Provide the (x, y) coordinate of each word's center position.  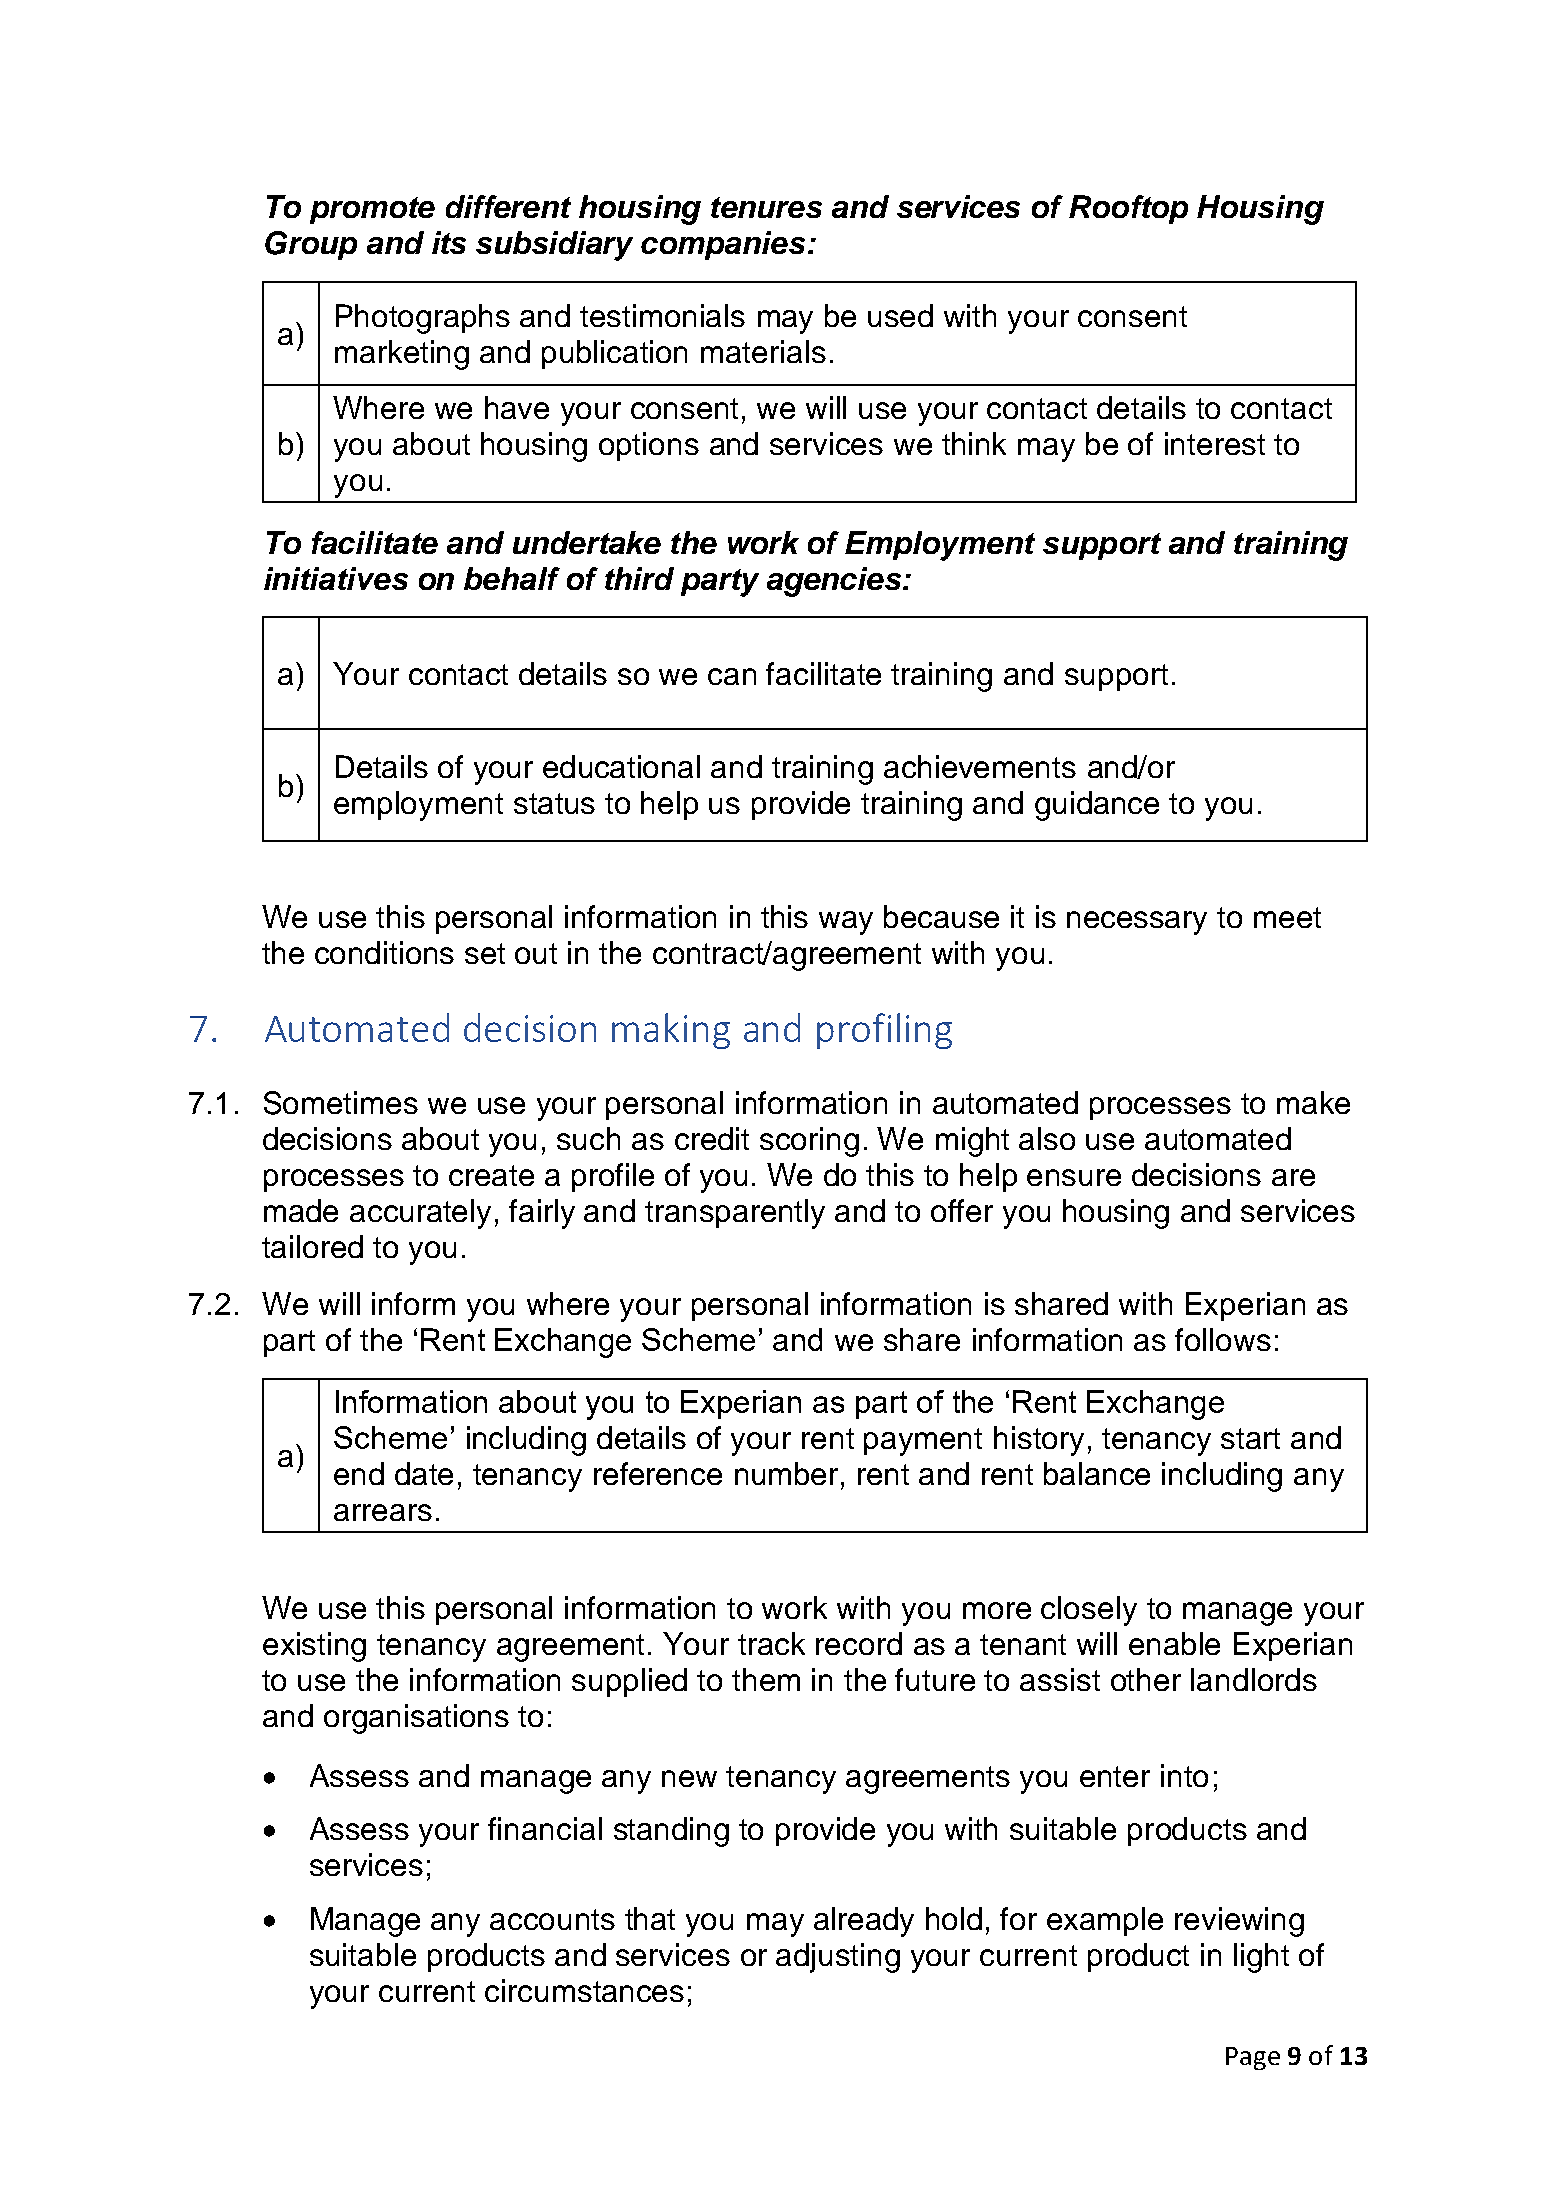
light (1261, 1958)
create (491, 1175)
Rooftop (1128, 209)
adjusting (838, 1958)
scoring (809, 1142)
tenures (766, 207)
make (1313, 1102)
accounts (552, 1919)
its (449, 242)
